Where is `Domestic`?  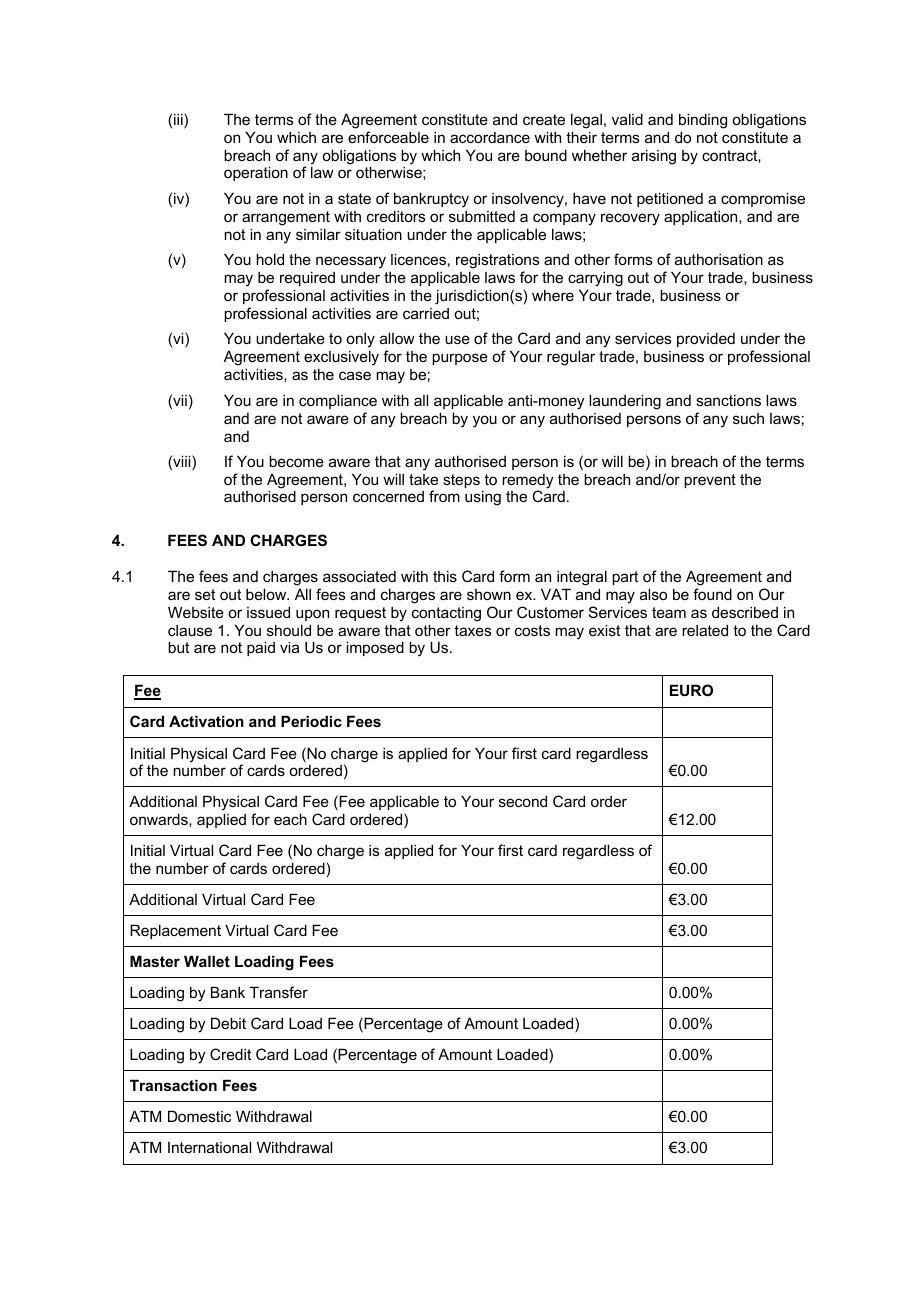
Domestic is located at coordinates (199, 1116).
